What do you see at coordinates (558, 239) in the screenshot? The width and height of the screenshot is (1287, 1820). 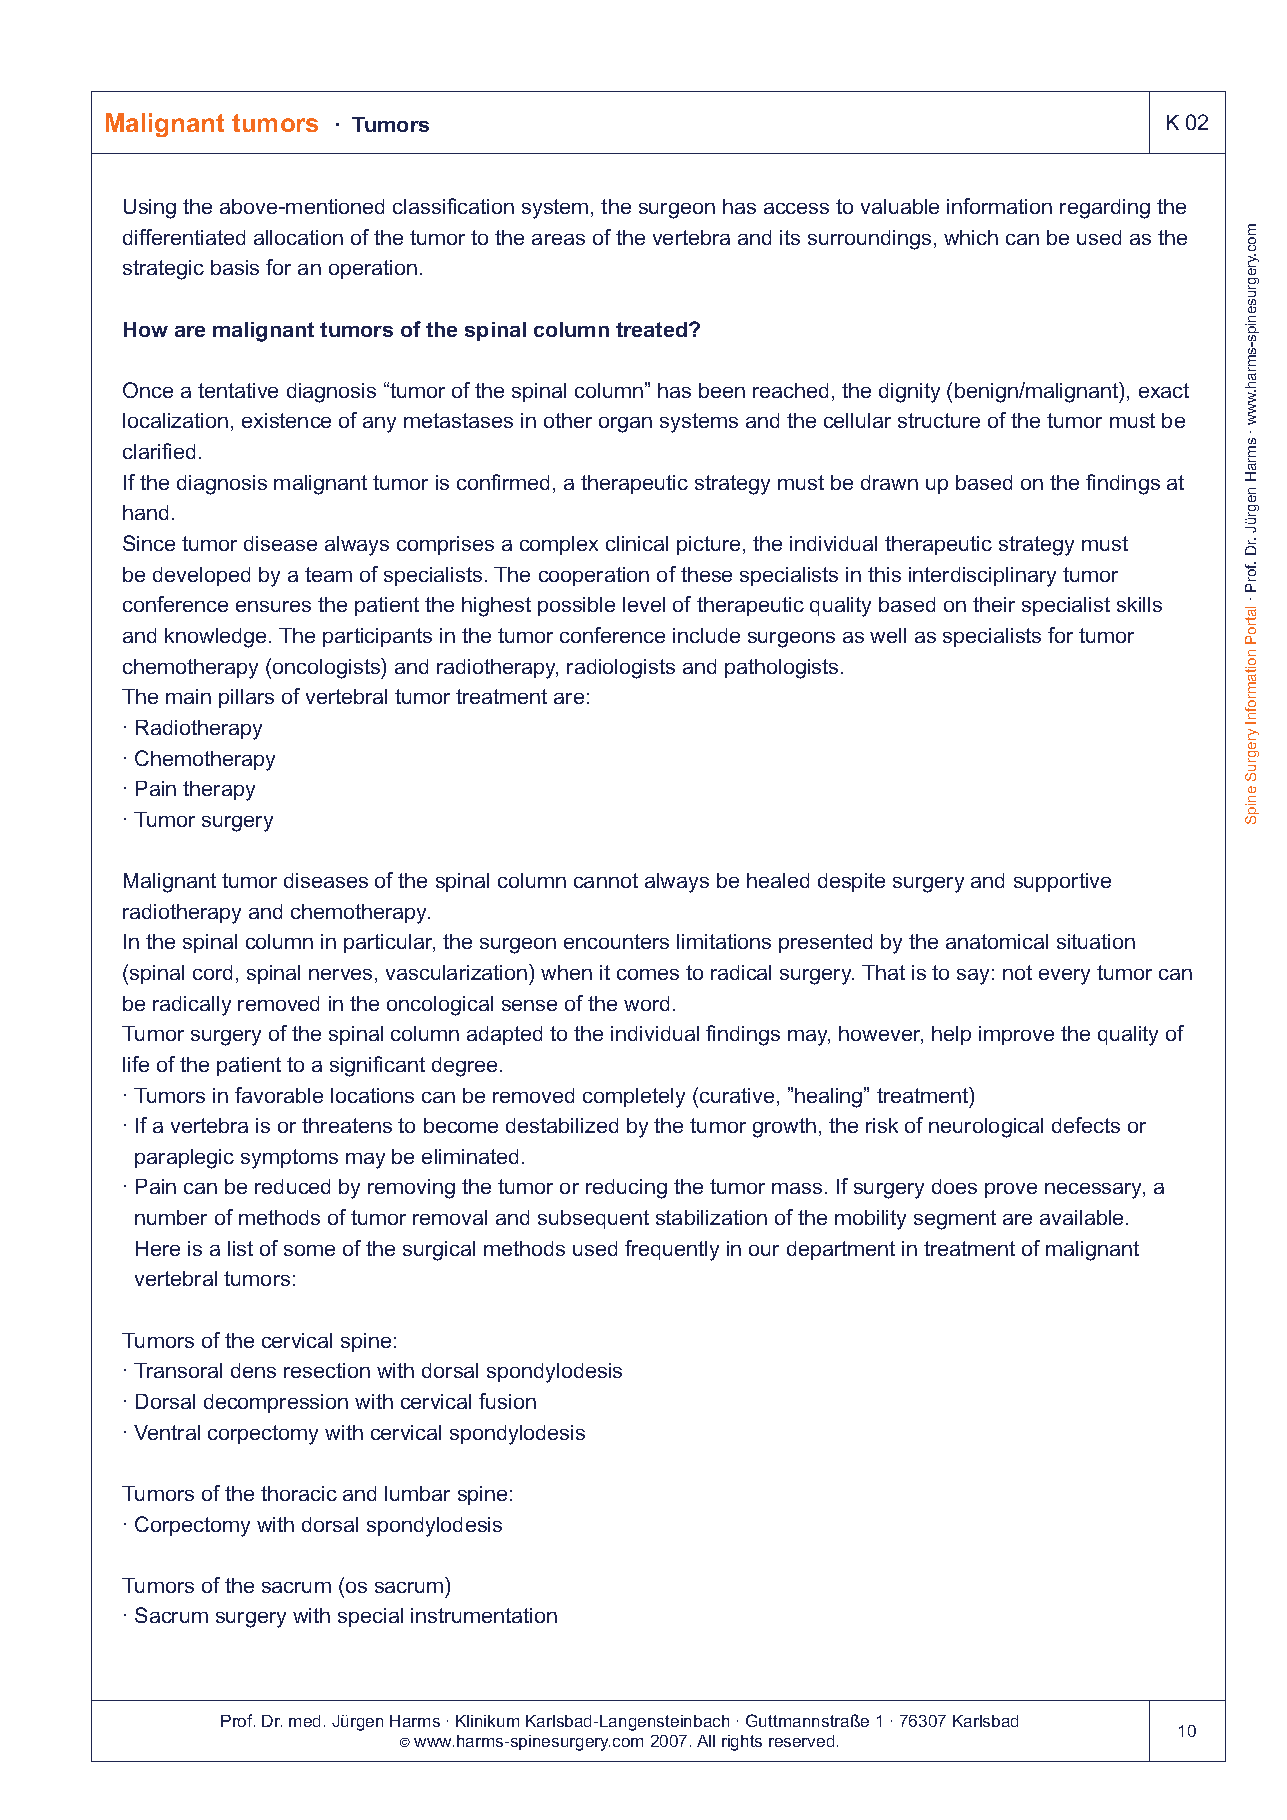 I see `areas` at bounding box center [558, 239].
